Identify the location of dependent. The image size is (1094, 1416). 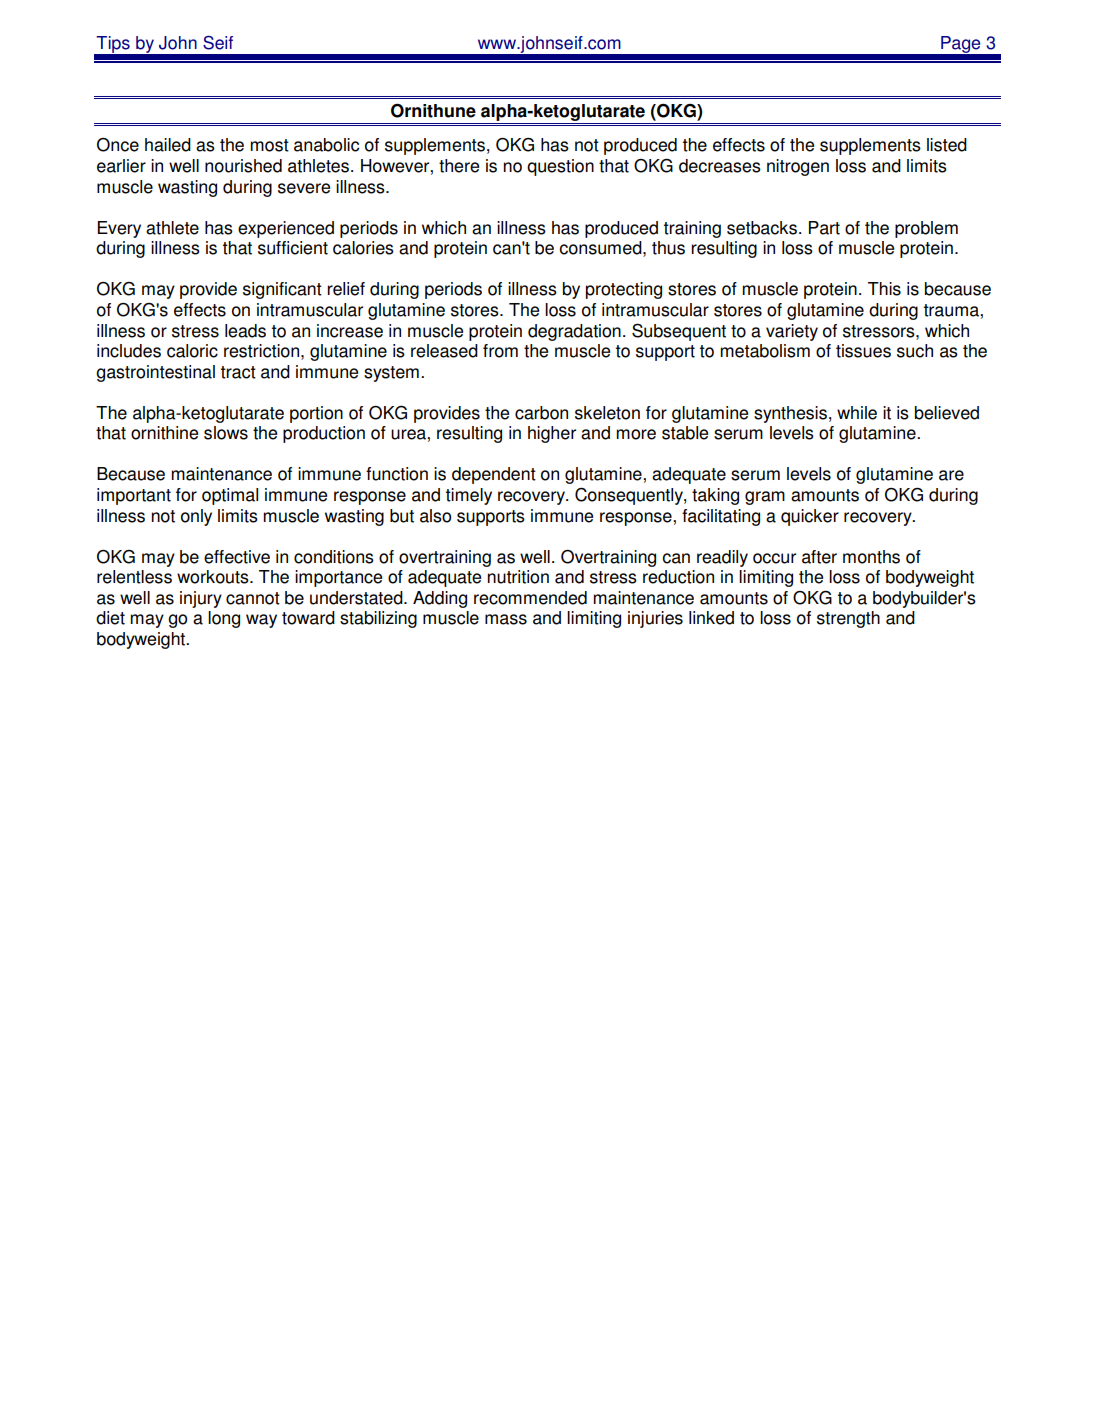
(494, 475).
